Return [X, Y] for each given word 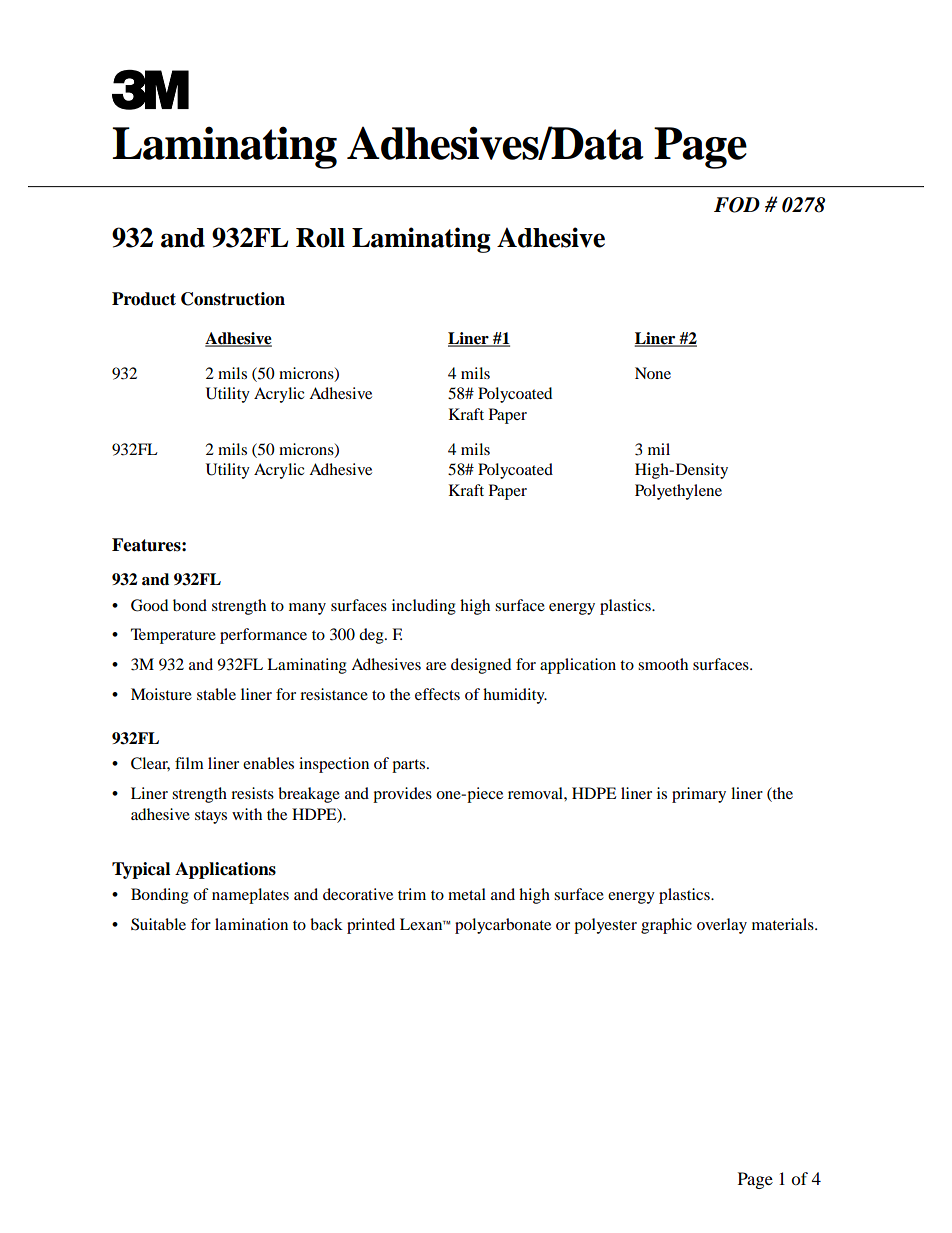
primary [699, 795]
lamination [251, 924]
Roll [320, 238]
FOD [737, 205]
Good [149, 605]
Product [144, 299]
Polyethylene [678, 492]
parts [410, 766]
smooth [663, 664]
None [653, 373]
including [424, 607]
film [189, 763]
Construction [233, 299]
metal [467, 894]
